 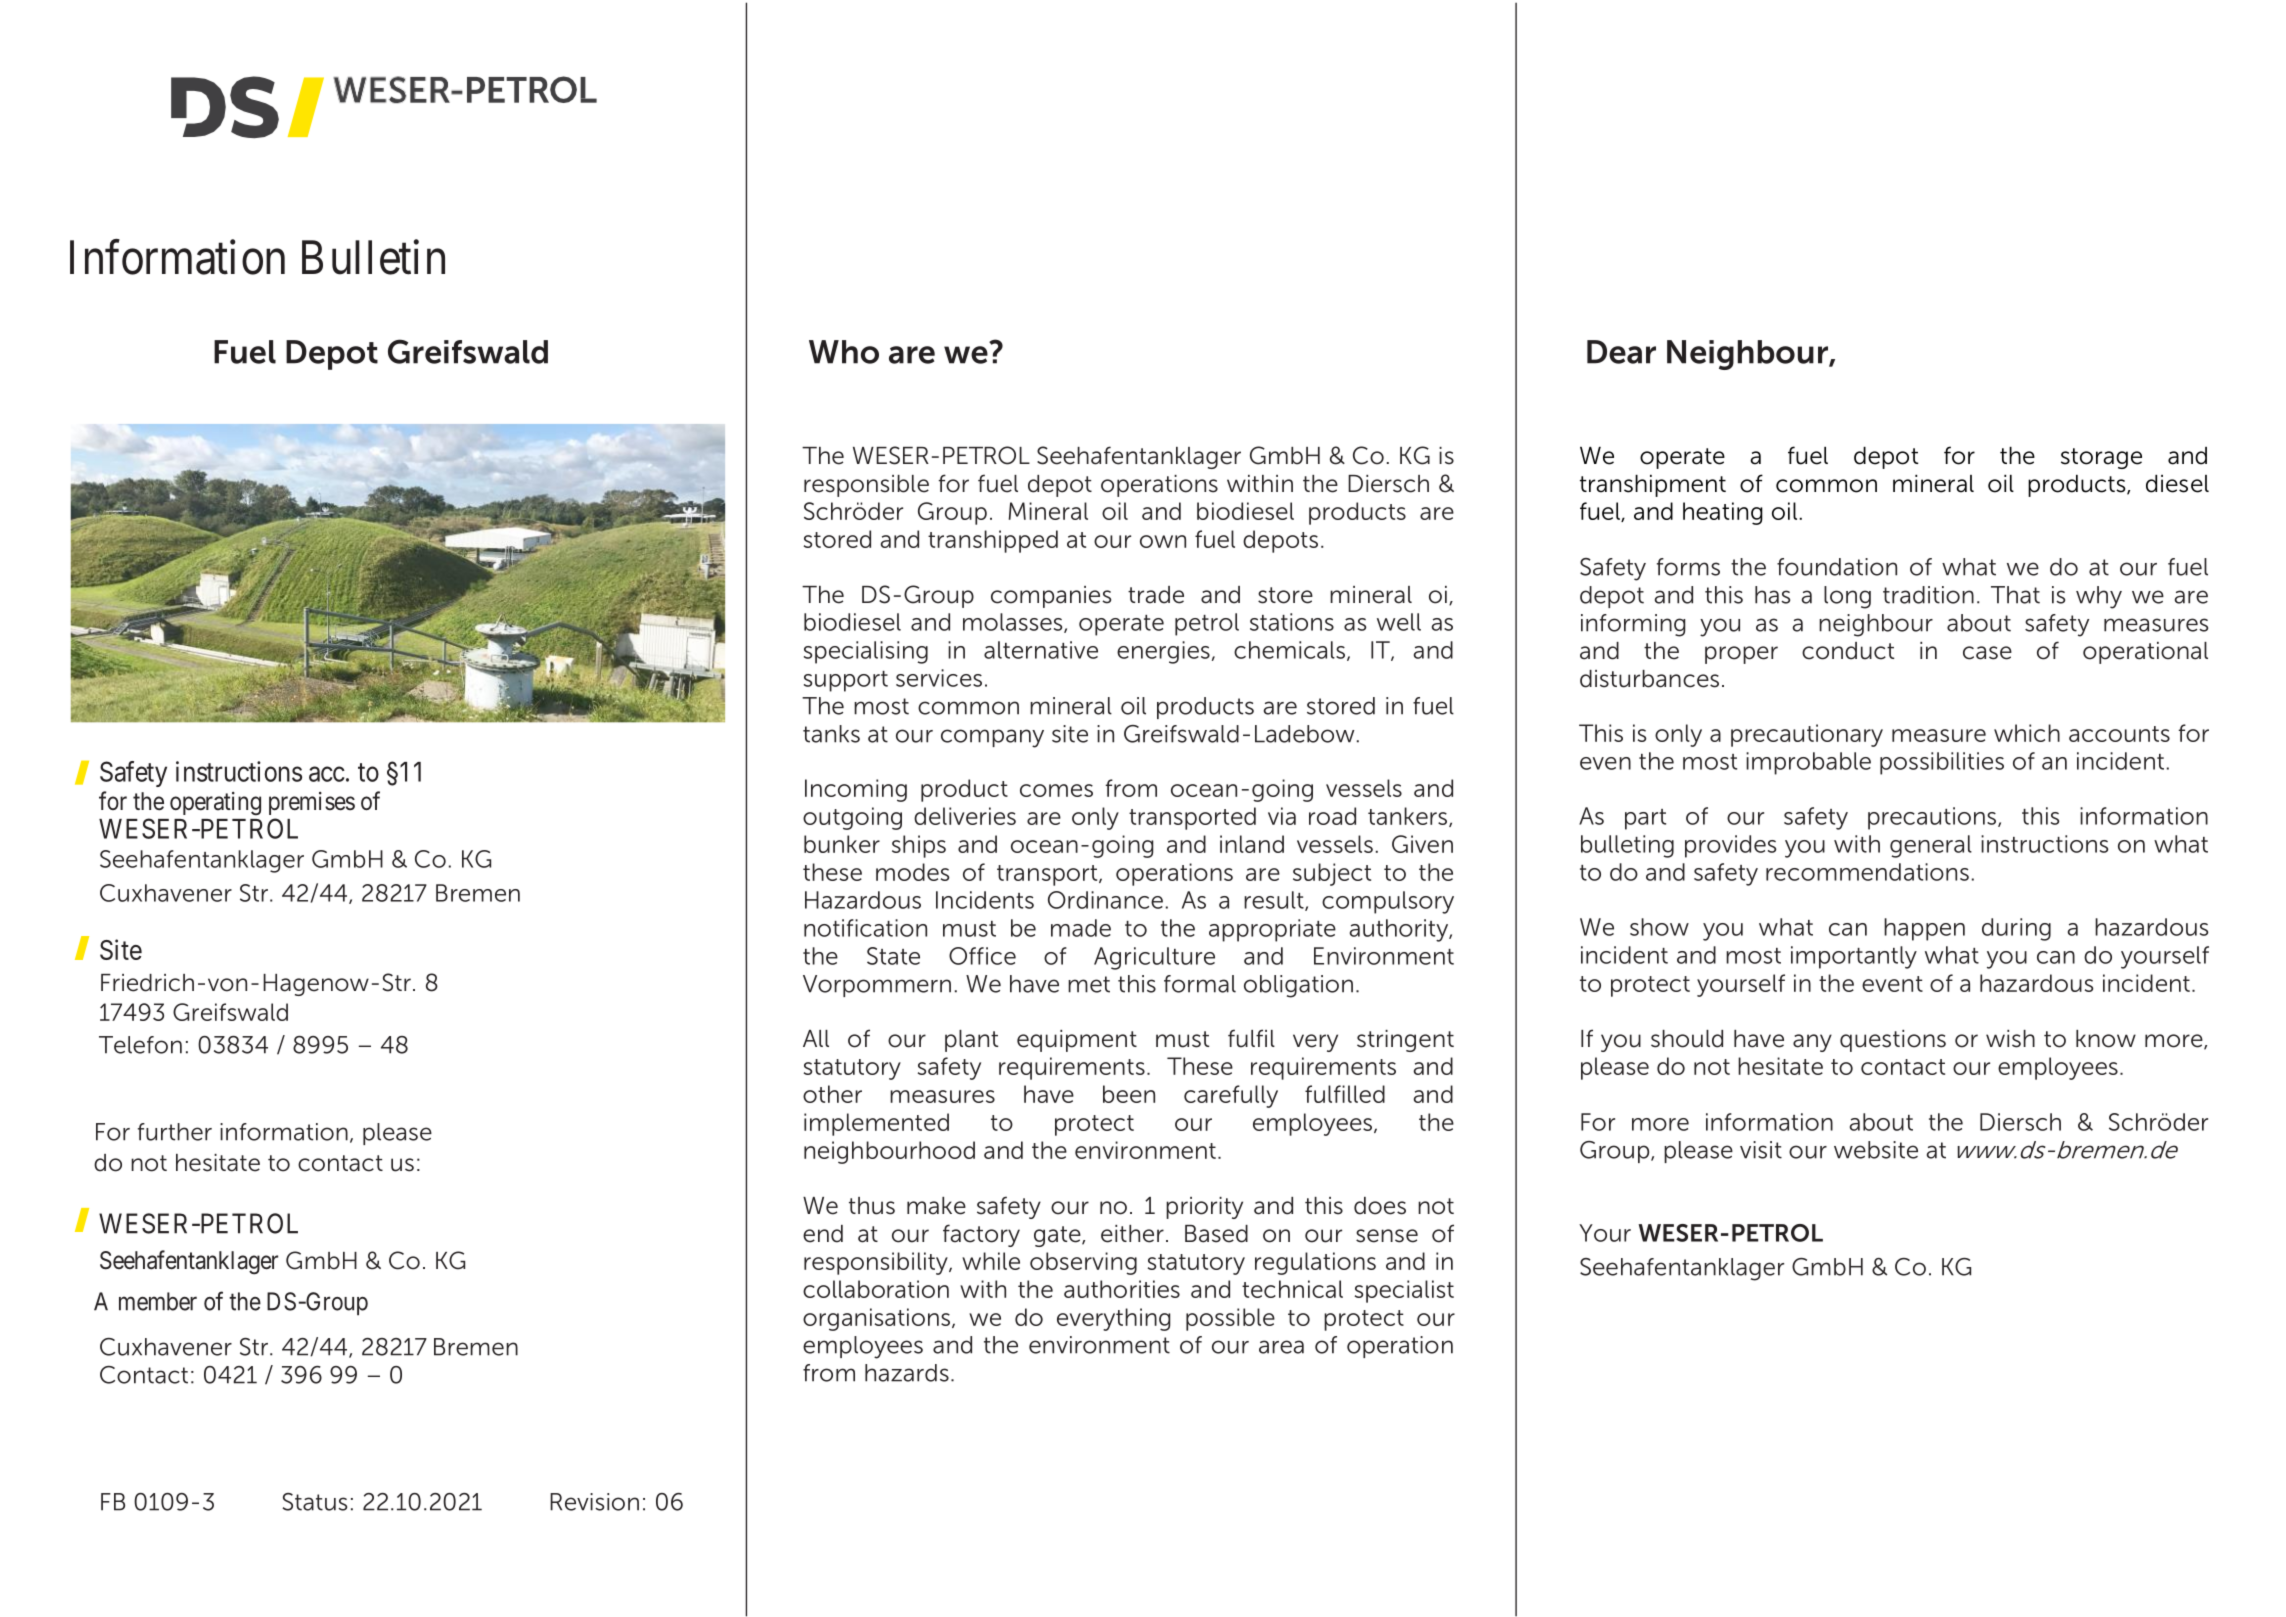 I want to click on company, so click(x=992, y=738).
